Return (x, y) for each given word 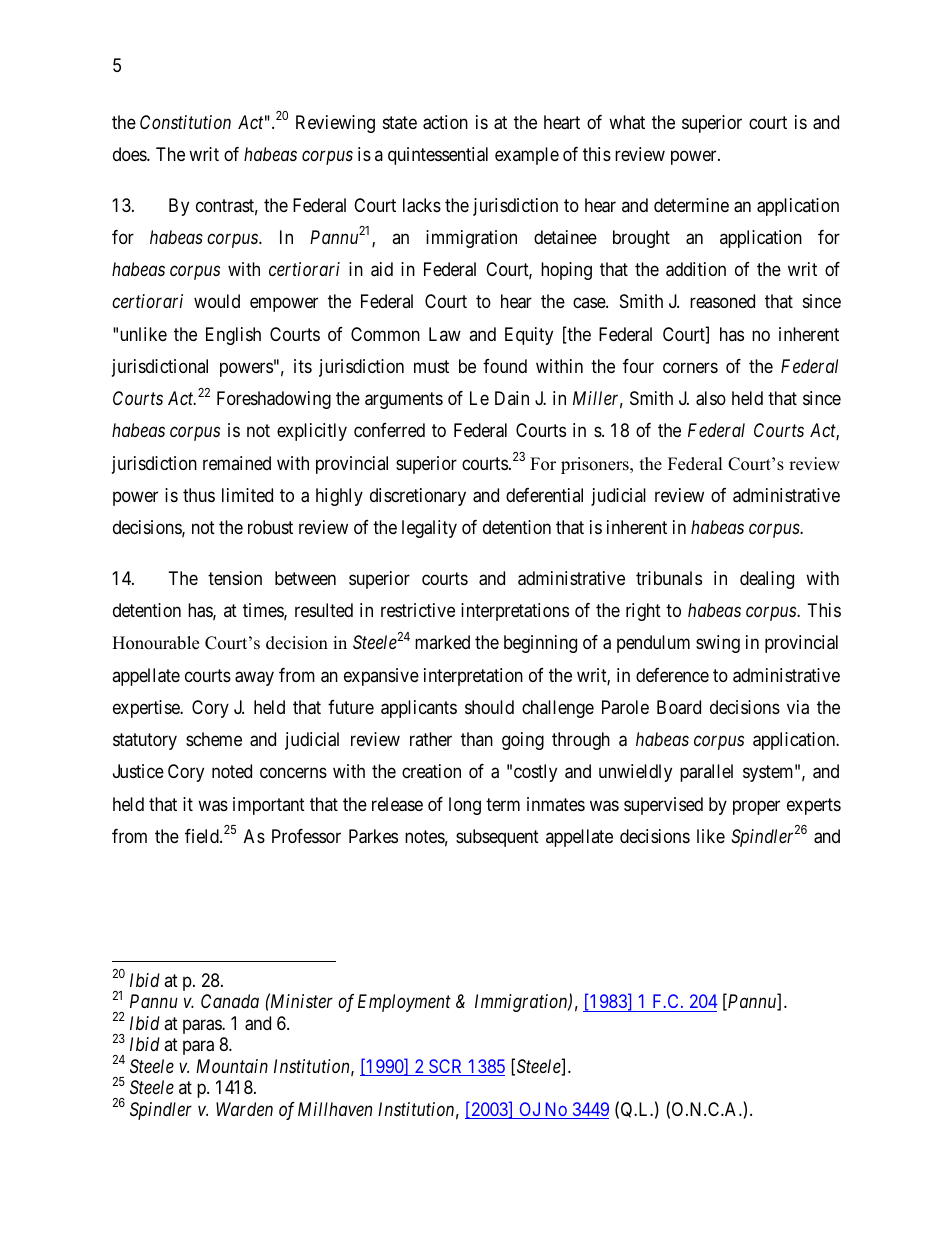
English (233, 336)
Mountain (232, 1066)
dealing (767, 580)
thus (199, 495)
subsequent (497, 838)
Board (679, 707)
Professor (306, 836)
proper (756, 807)
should (489, 707)
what (627, 122)
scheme (214, 739)
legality (429, 529)
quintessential (438, 156)
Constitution (185, 122)
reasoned (722, 301)
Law (445, 334)
